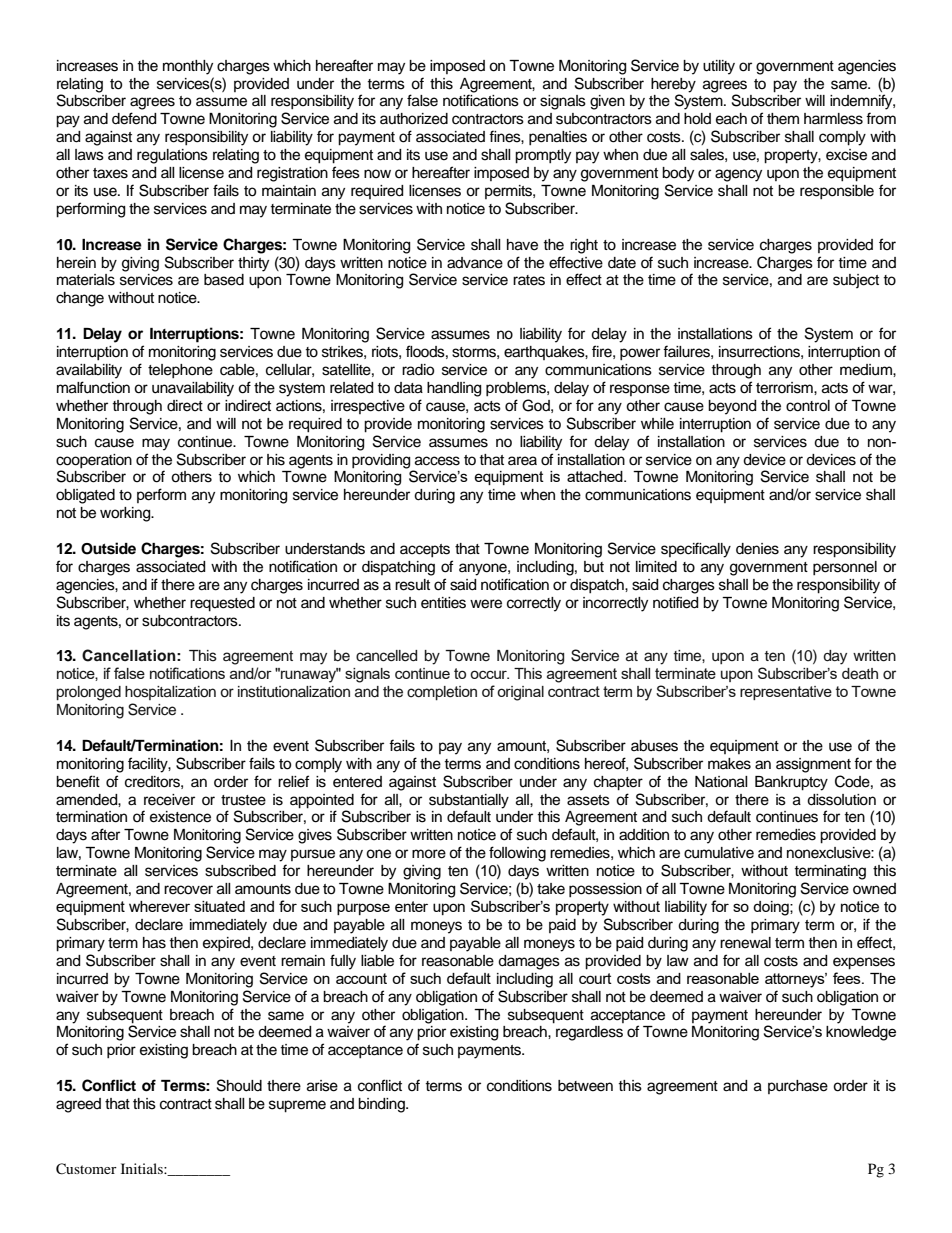 This image has width=952, height=1233. What do you see at coordinates (134, 118) in the image?
I see `defend` at bounding box center [134, 118].
